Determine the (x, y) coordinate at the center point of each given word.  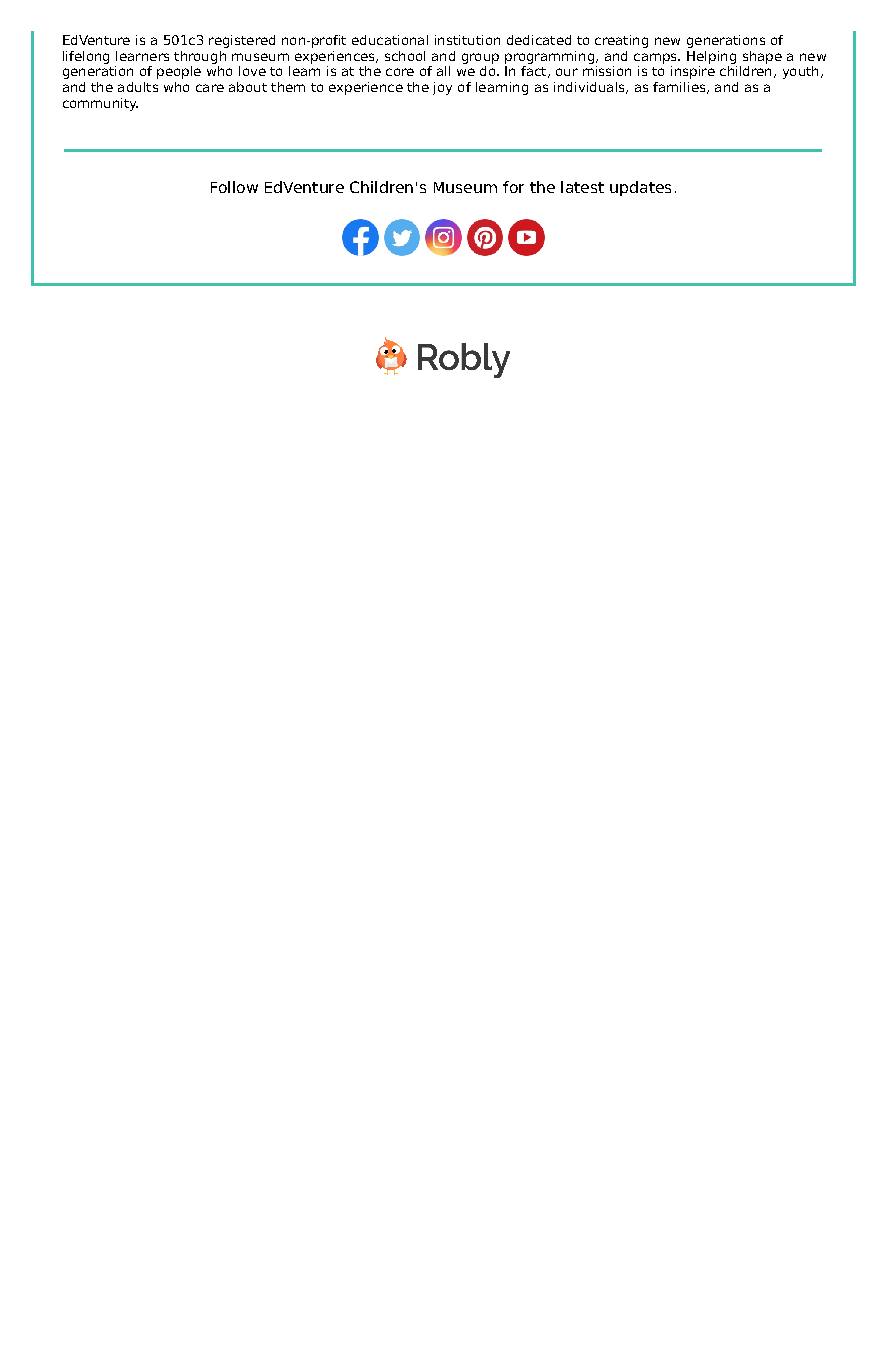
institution (467, 40)
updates (640, 188)
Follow (234, 187)
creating (621, 41)
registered (242, 41)
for (513, 187)
